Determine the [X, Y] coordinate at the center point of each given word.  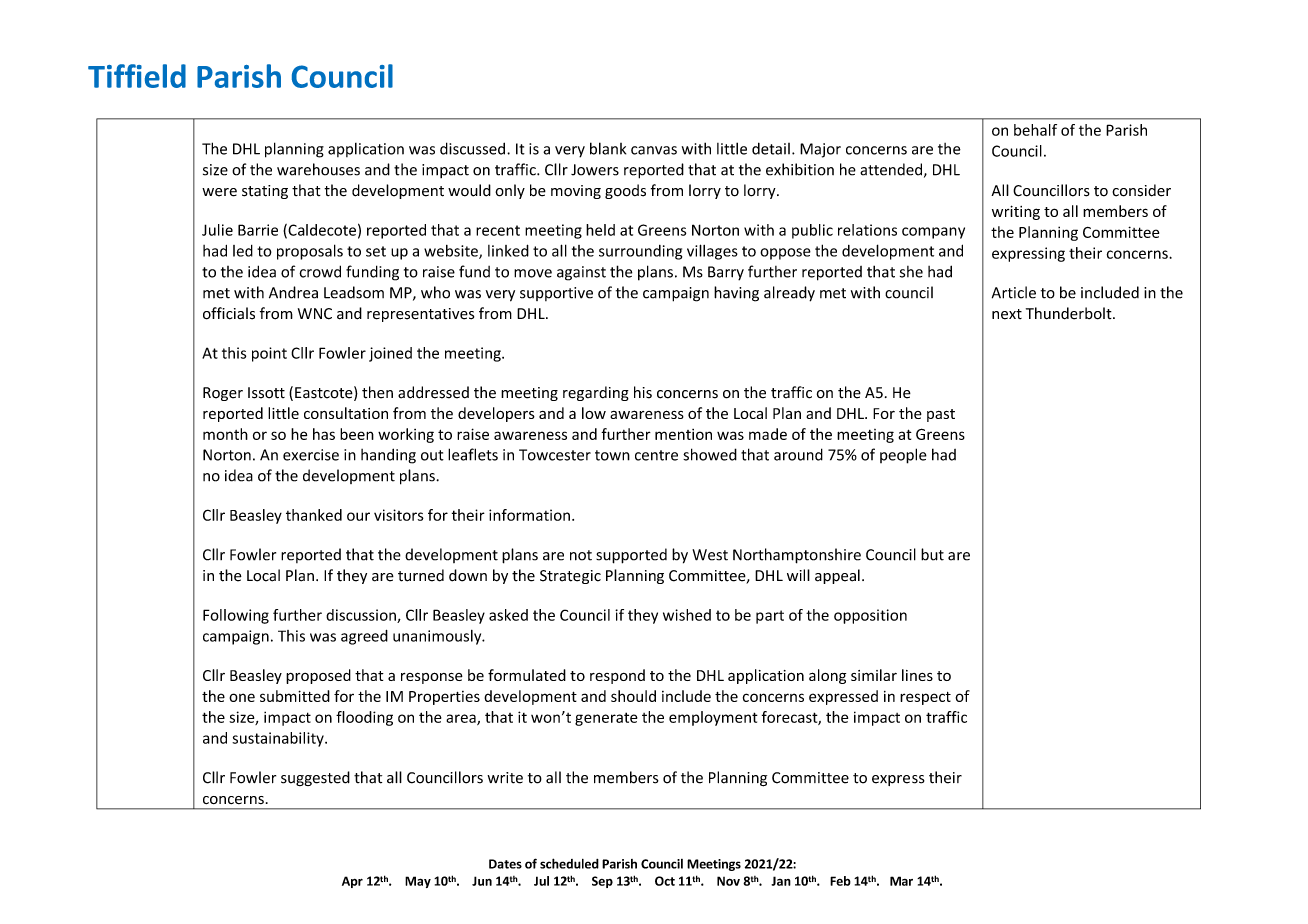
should [633, 696]
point [269, 354]
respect [925, 698]
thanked [314, 515]
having [736, 294]
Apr [352, 882]
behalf [1035, 130]
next [1007, 314]
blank [608, 148]
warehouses [318, 169]
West [710, 555]
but [932, 554]
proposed [318, 676]
